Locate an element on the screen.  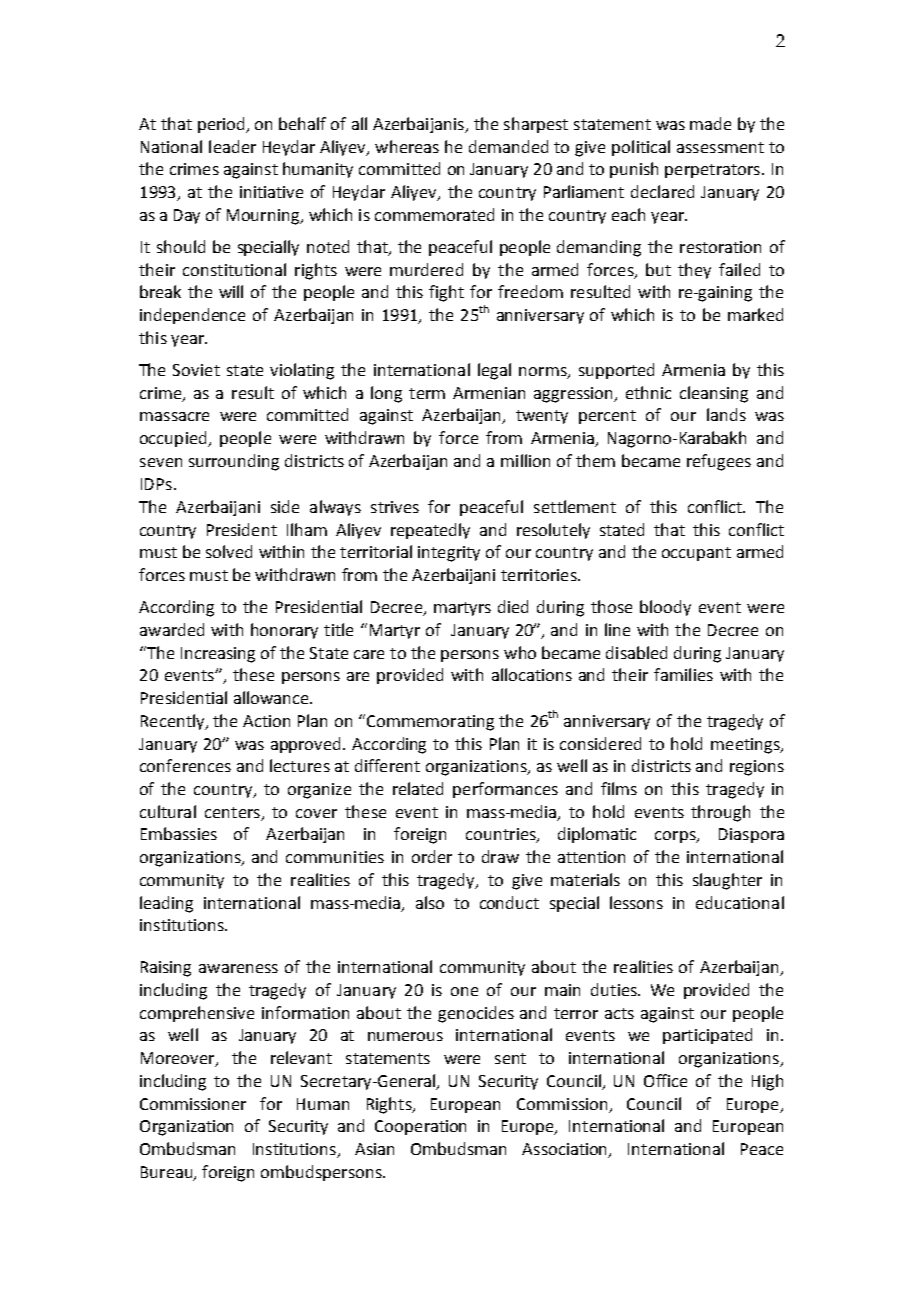
leader is located at coordinates (232, 146).
